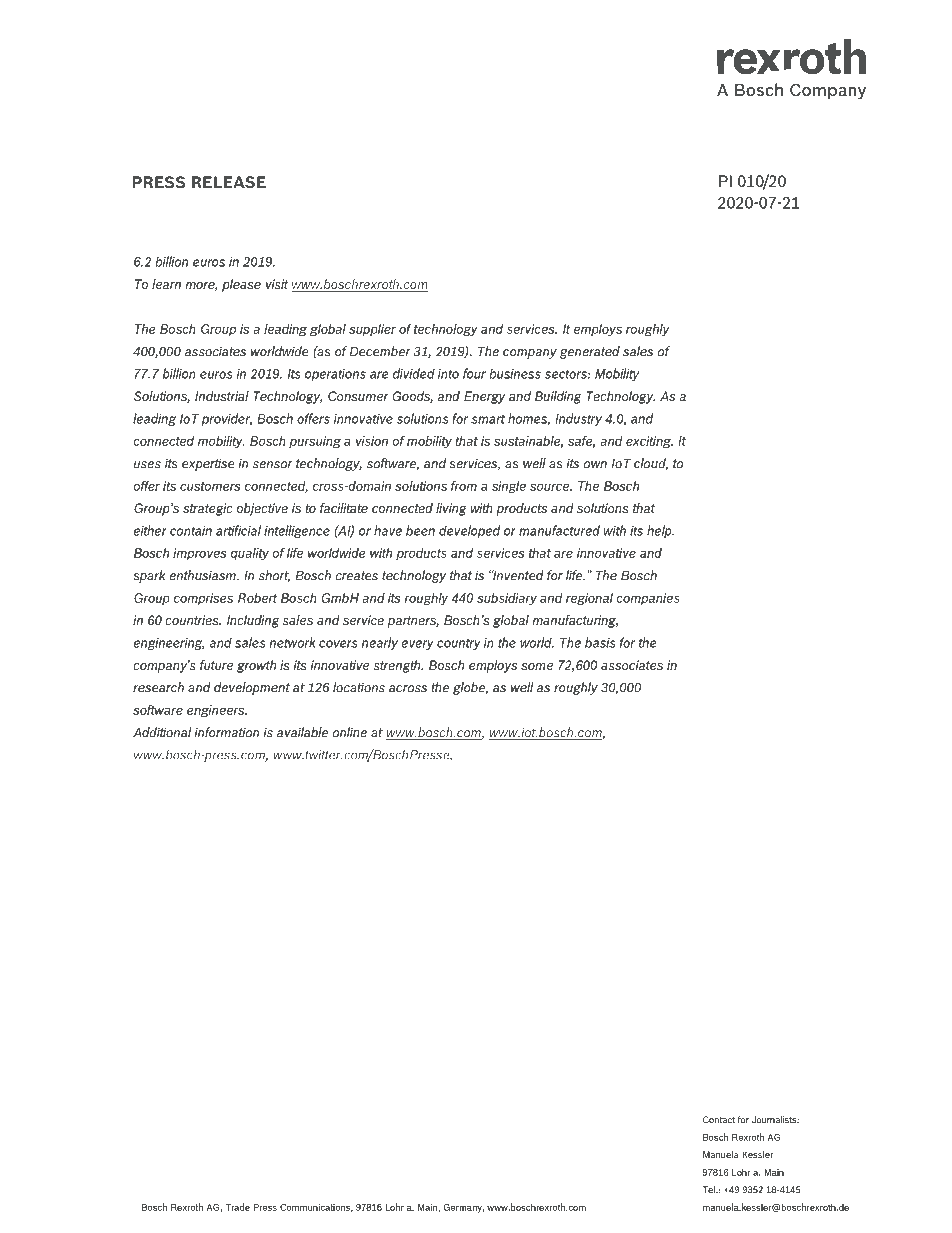  Describe the element at coordinates (227, 732) in the screenshot. I see `information` at that location.
